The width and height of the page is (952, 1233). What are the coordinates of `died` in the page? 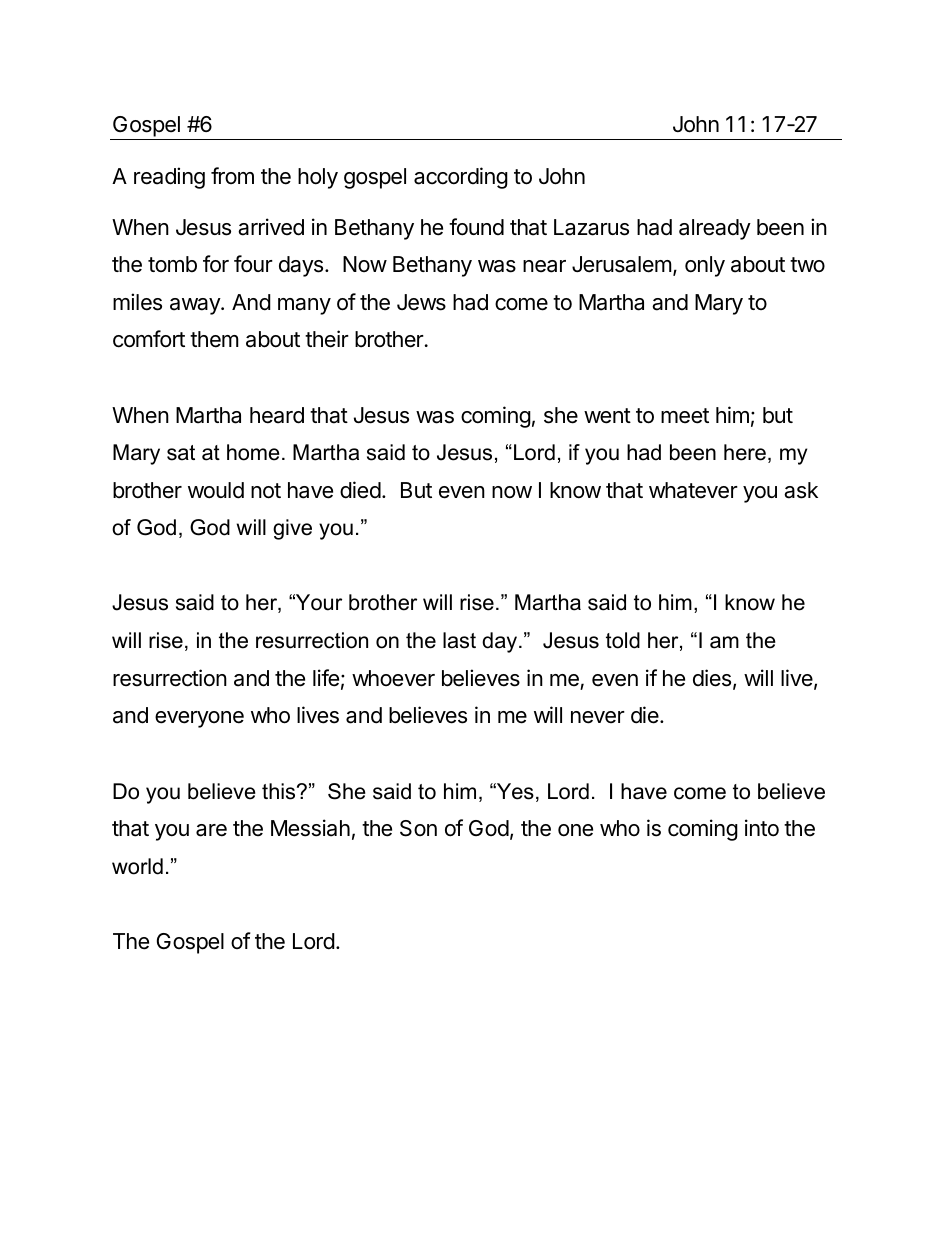 It's located at (360, 490).
